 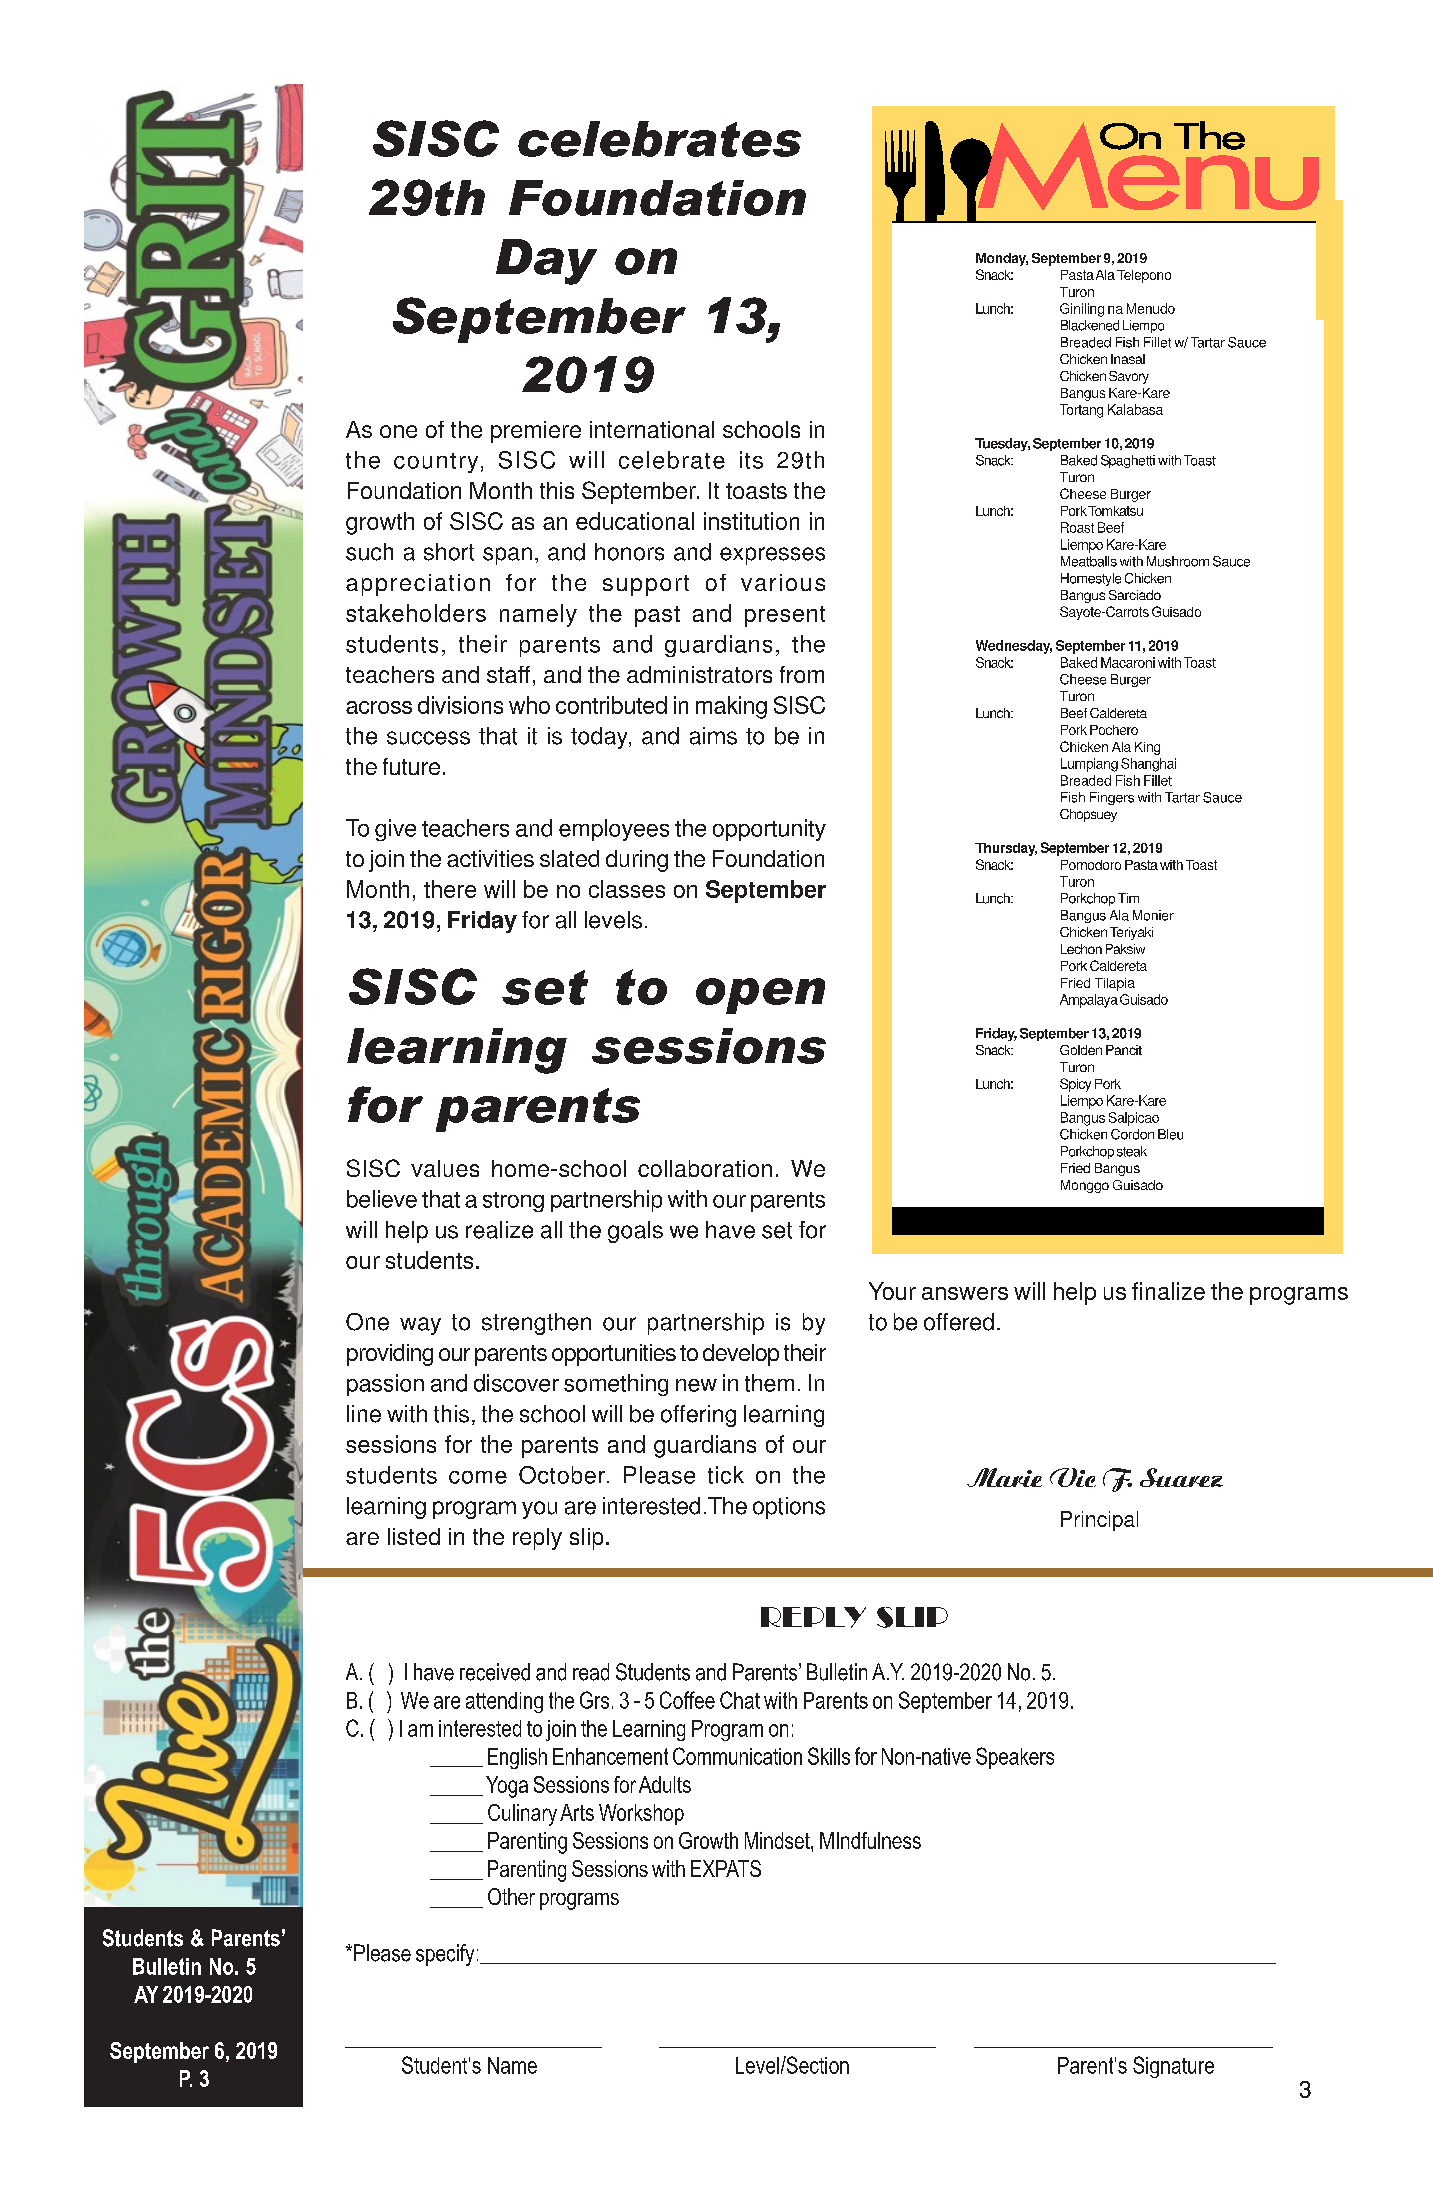 I want to click on Blackened, so click(x=1090, y=325).
